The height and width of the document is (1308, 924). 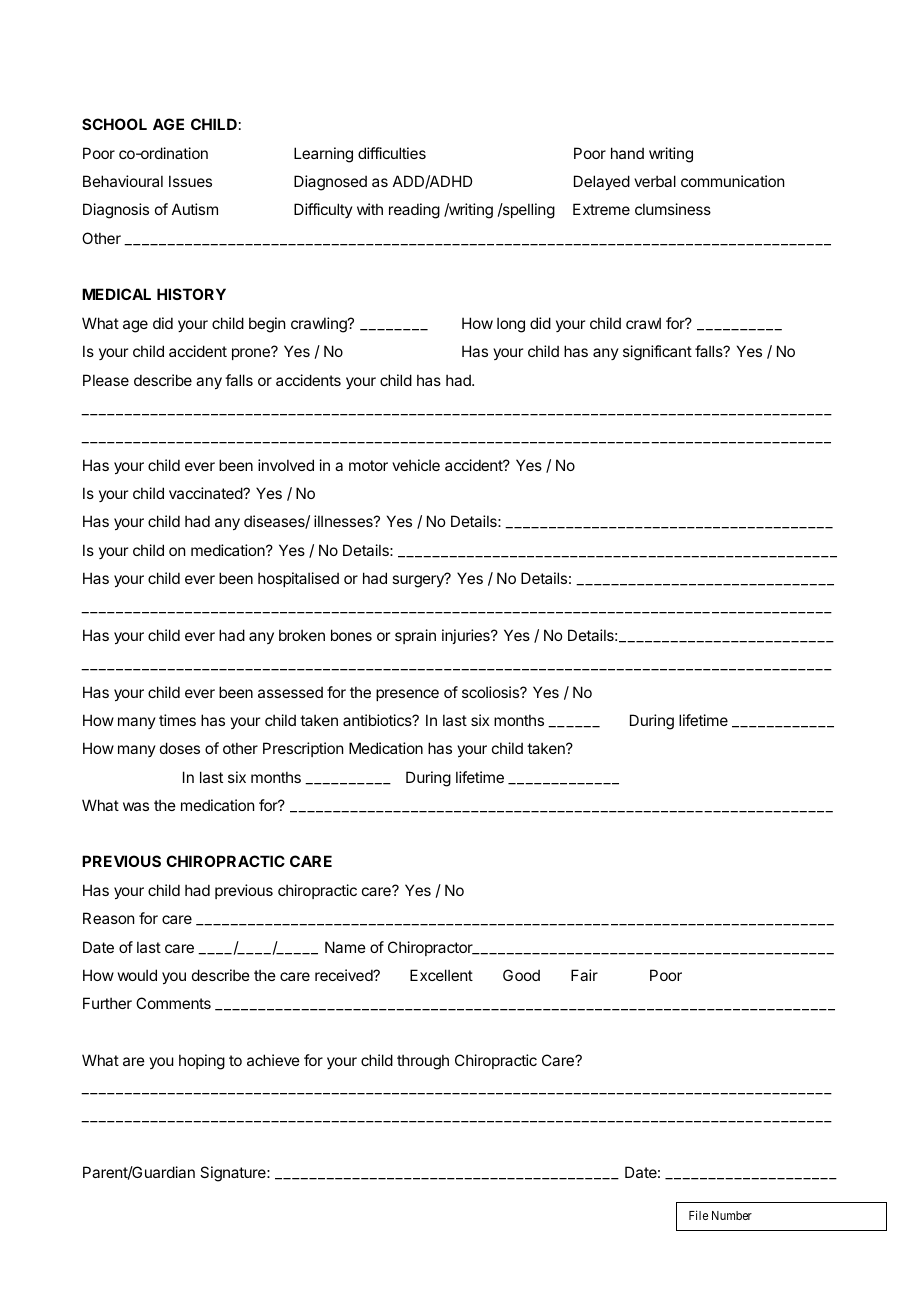 What do you see at coordinates (202, 1062) in the document?
I see `hoping` at bounding box center [202, 1062].
